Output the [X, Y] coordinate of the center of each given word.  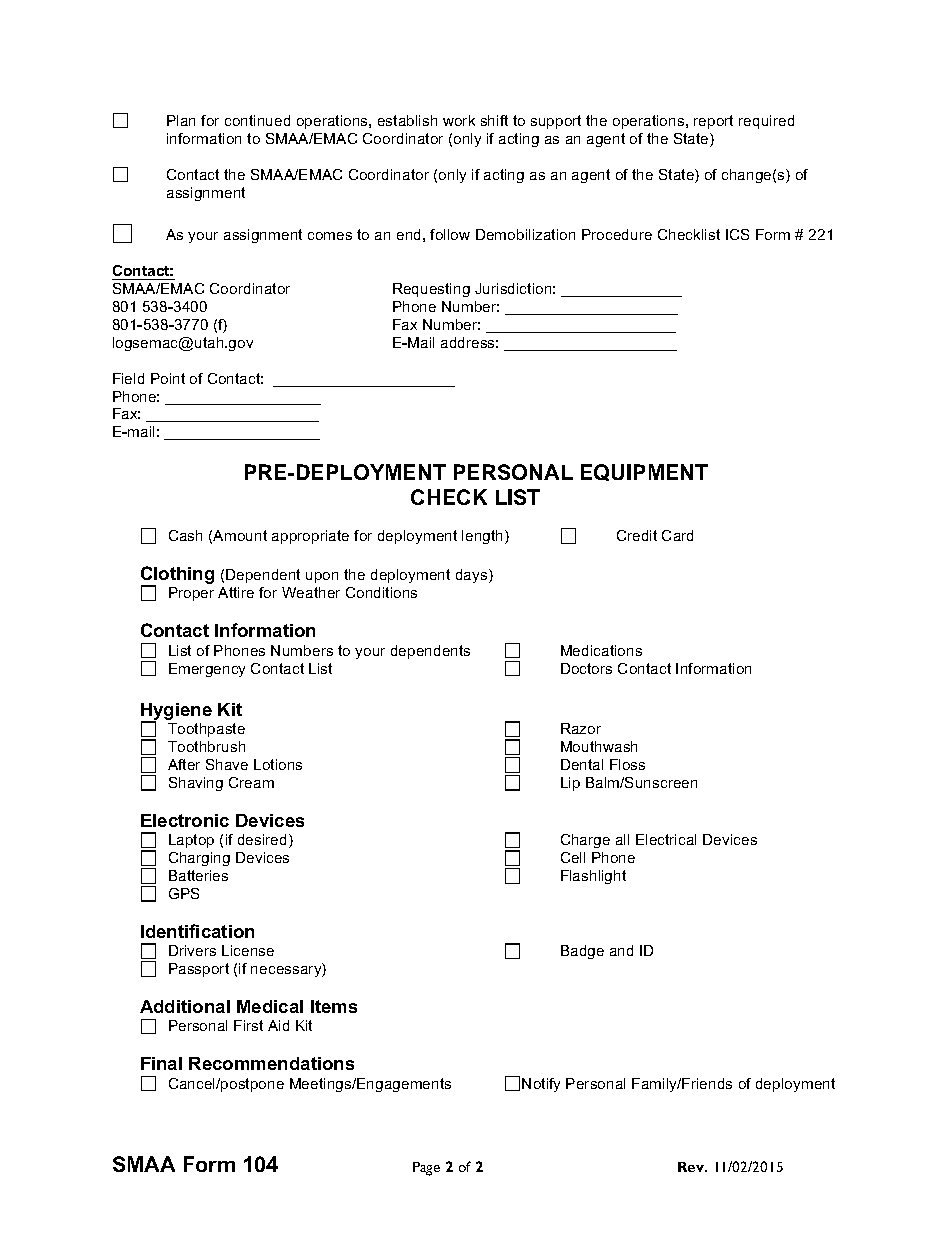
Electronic [185, 820]
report [713, 122]
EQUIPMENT [644, 472]
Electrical [666, 839]
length [484, 537]
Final [161, 1063]
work [459, 120]
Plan [181, 120]
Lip [570, 784]
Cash [185, 535]
